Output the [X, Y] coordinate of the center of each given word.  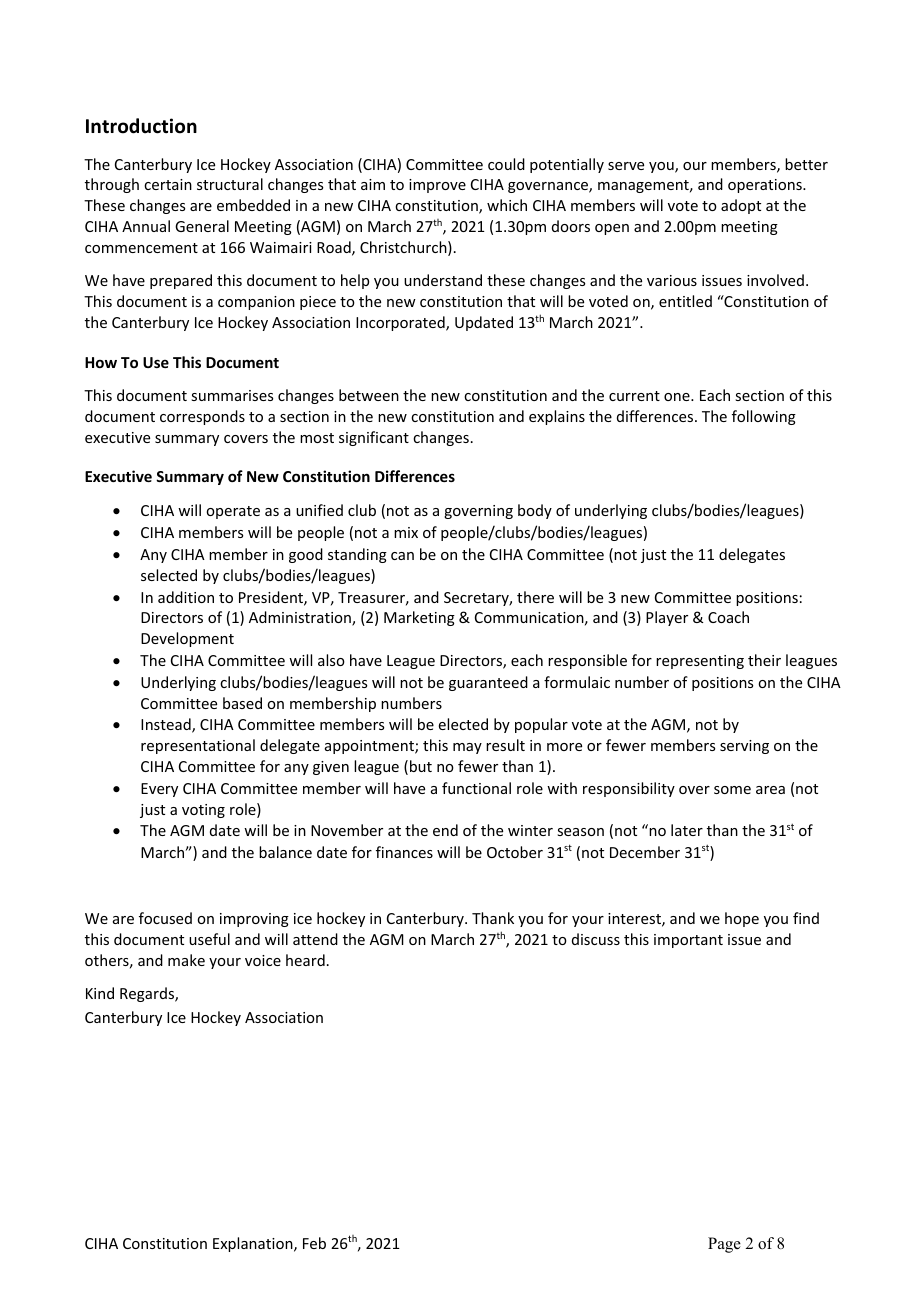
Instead [167, 725]
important [688, 941]
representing [700, 662]
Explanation [254, 1244]
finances [404, 852]
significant [374, 438]
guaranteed [488, 683]
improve [437, 186]
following [764, 417]
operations [766, 186]
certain [168, 184]
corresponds [202, 417]
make [186, 960]
